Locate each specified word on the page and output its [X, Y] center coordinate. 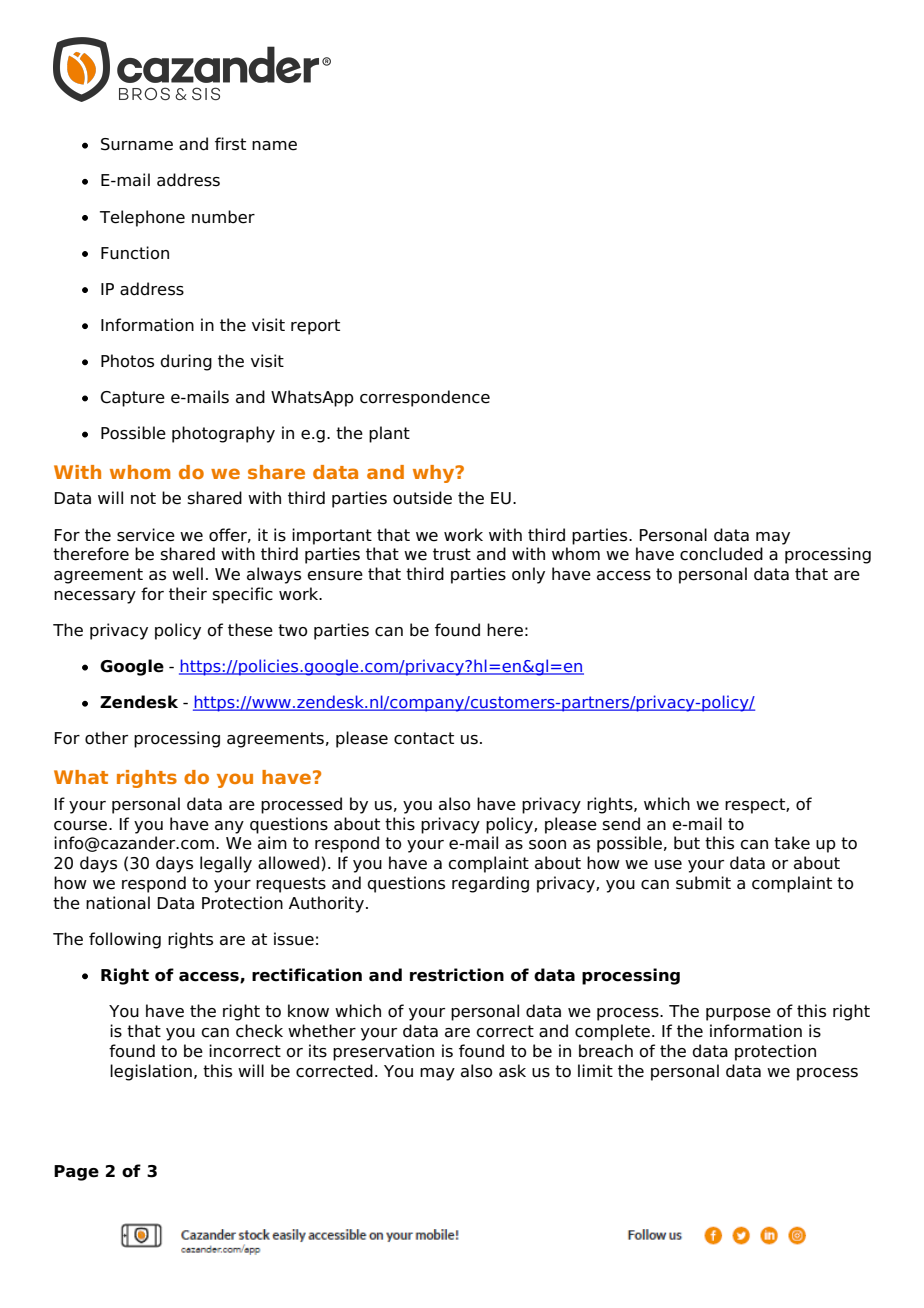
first [230, 144]
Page [76, 1173]
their [188, 594]
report [315, 327]
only [528, 575]
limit [595, 1070]
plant [389, 434]
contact [424, 738]
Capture [133, 399]
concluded [721, 554]
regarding [490, 884]
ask [512, 1071]
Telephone [142, 218]
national [118, 903]
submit [703, 883]
